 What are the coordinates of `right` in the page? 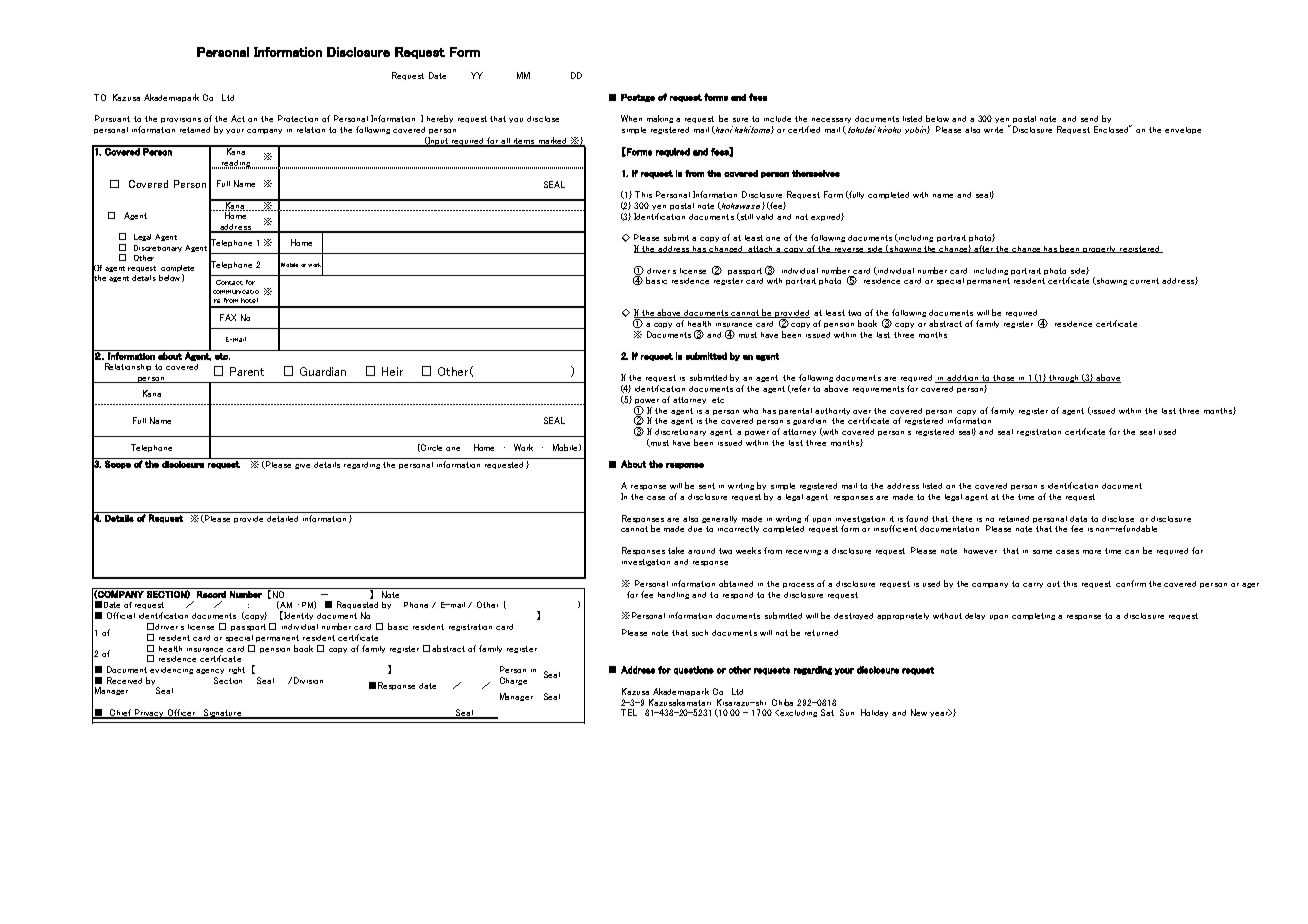 It's located at (237, 670).
